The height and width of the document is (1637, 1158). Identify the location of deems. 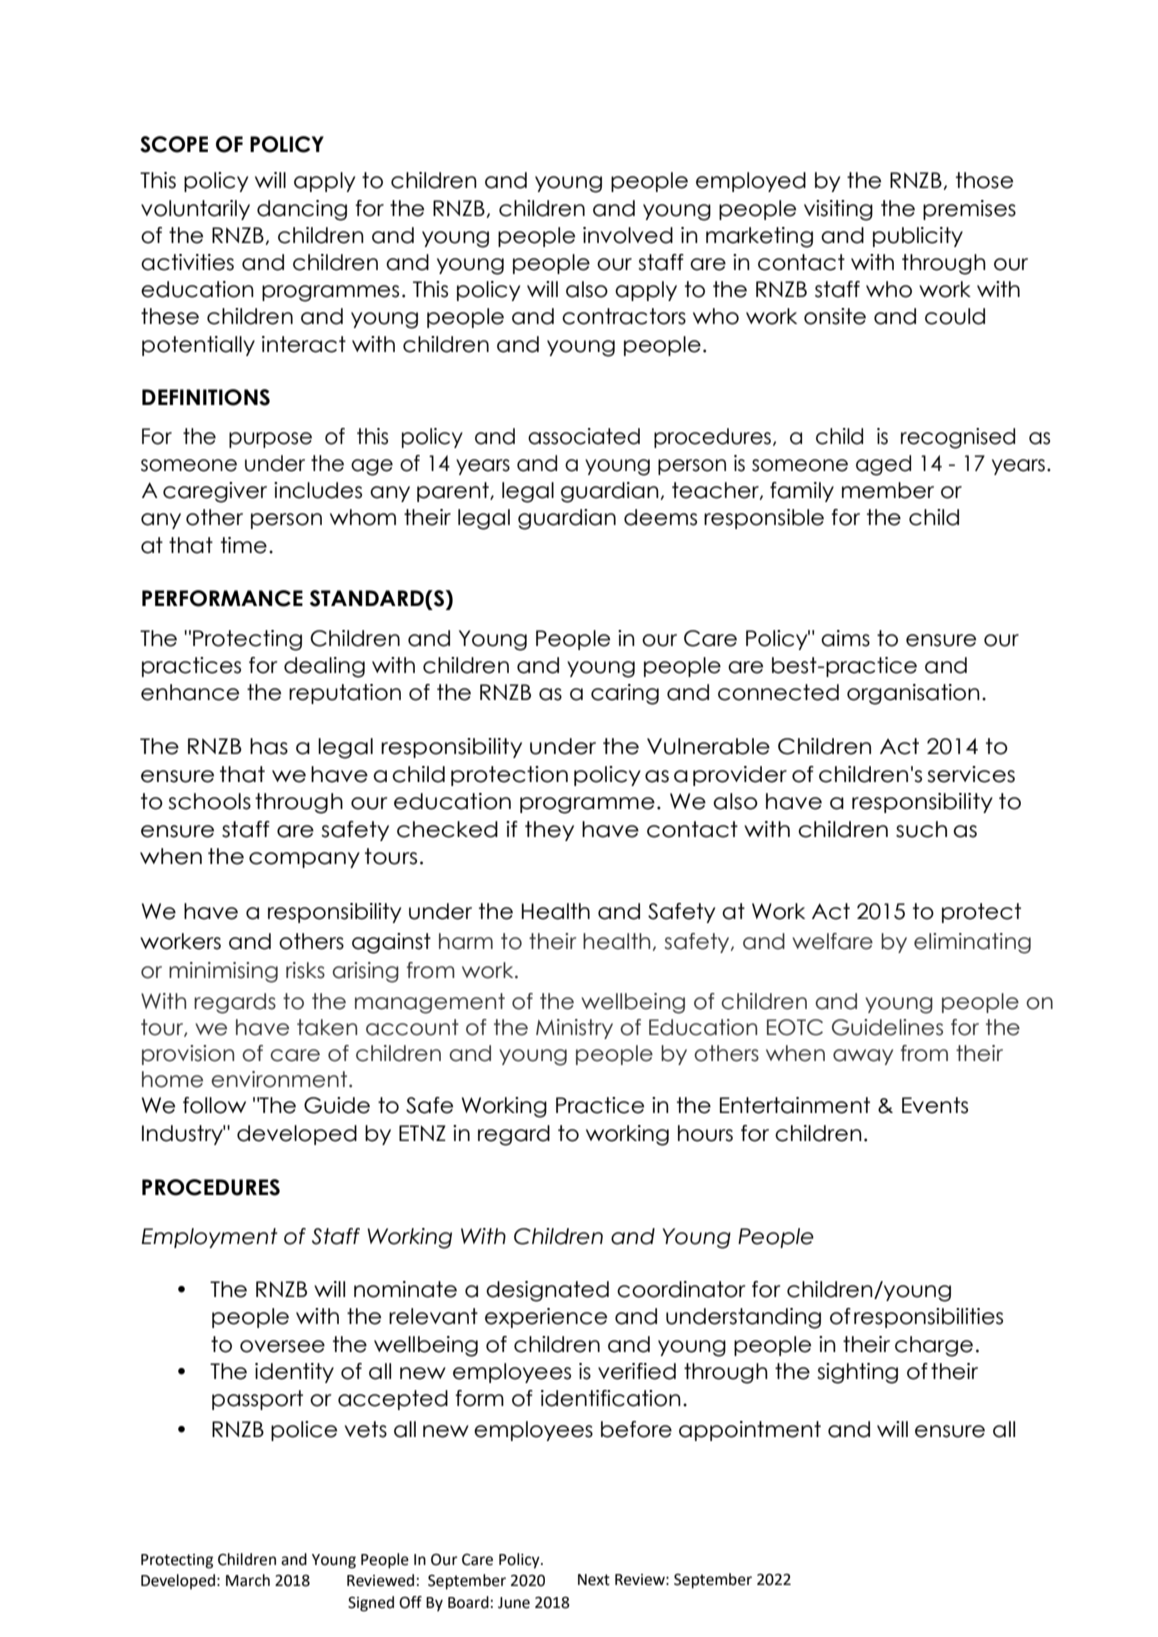
(660, 517).
